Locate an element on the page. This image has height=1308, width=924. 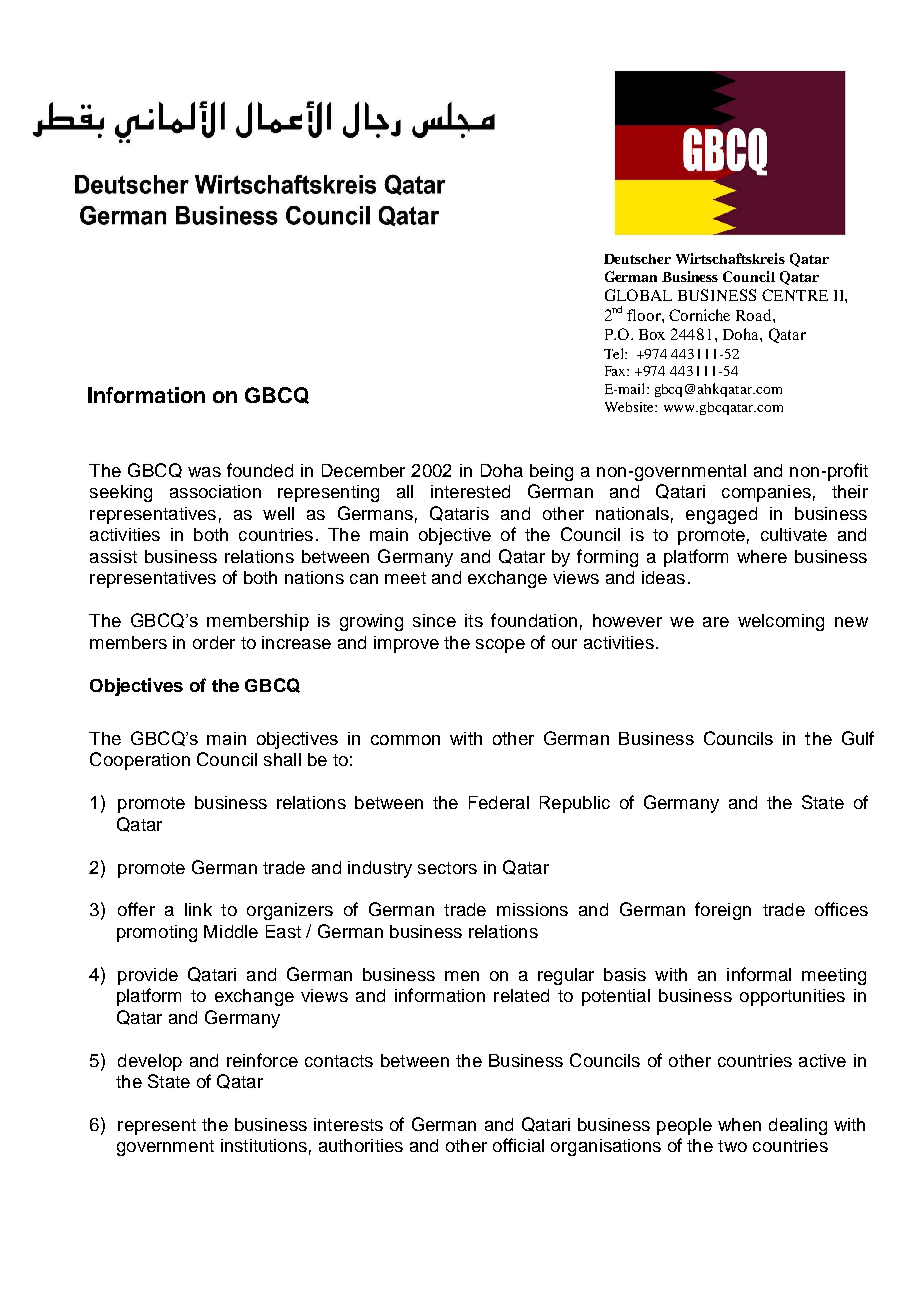
companies is located at coordinates (766, 493).
